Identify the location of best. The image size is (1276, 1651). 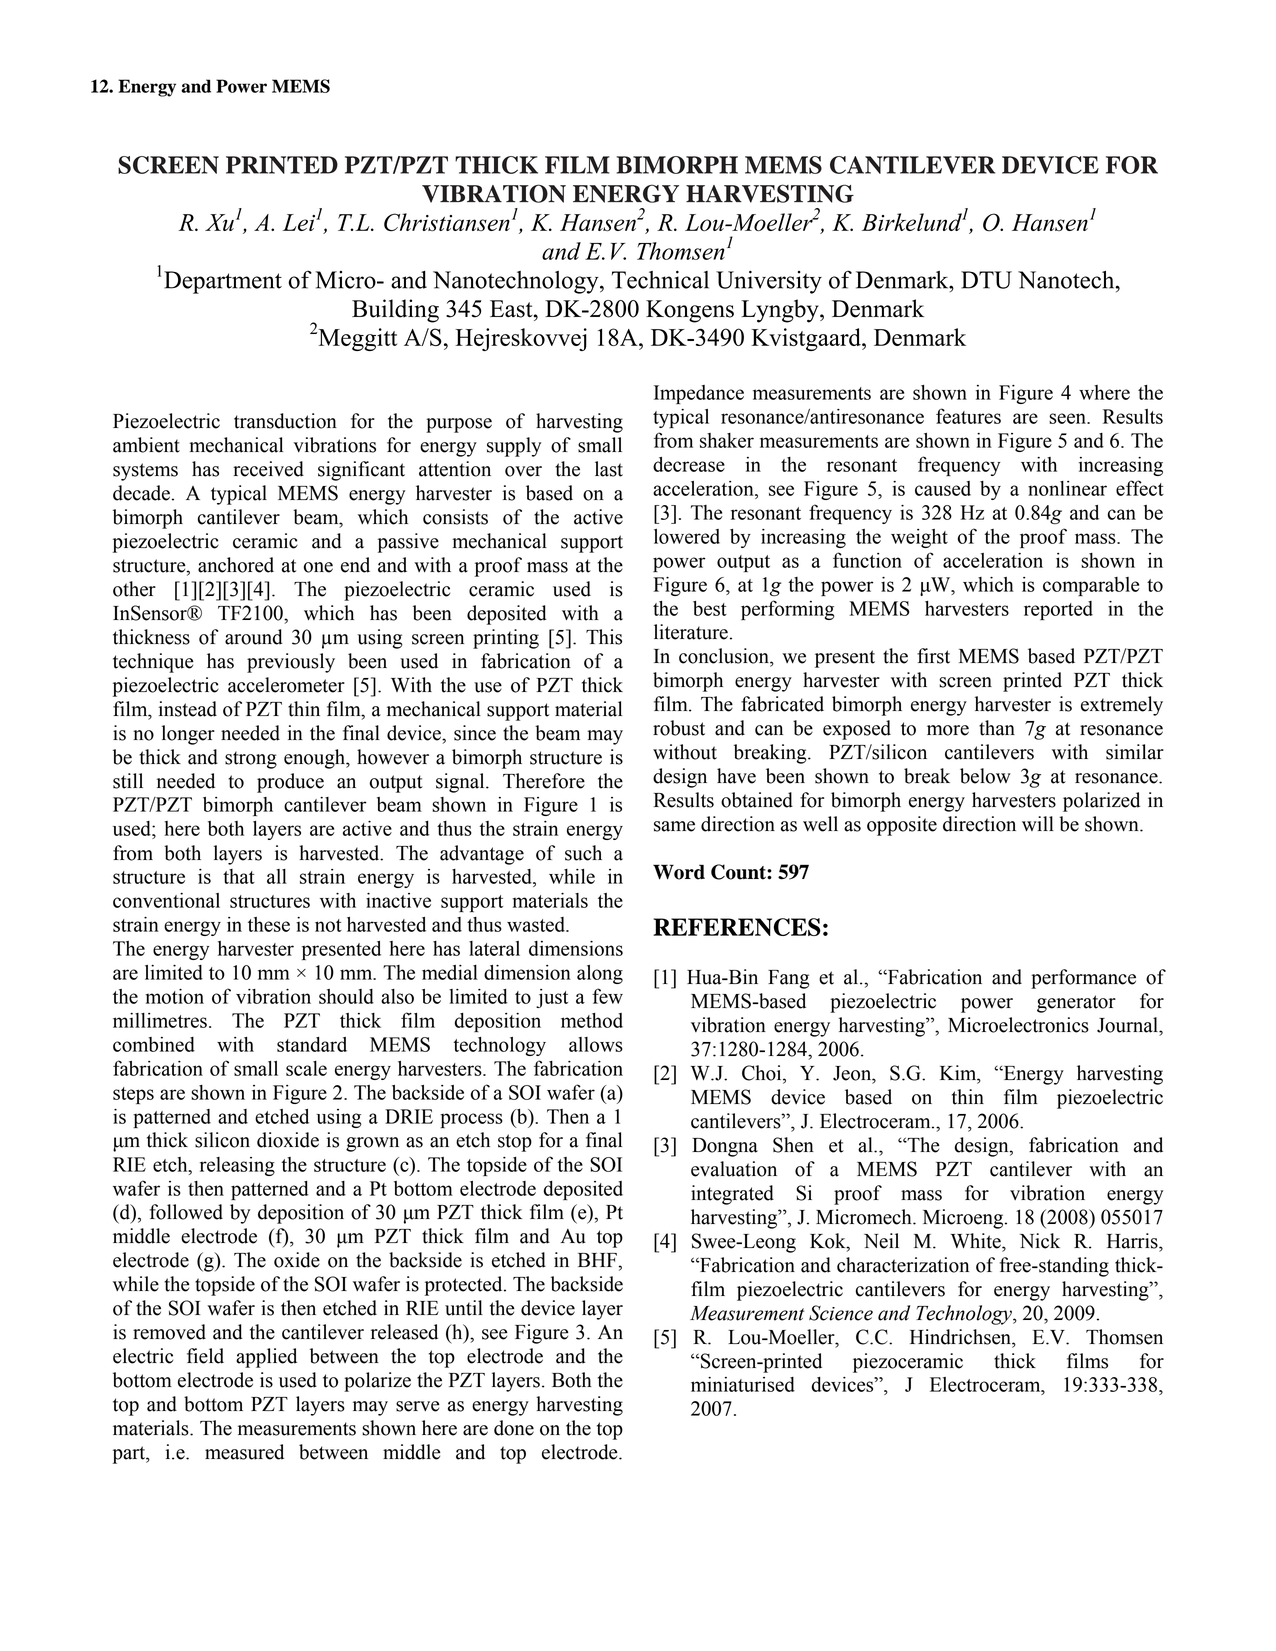
(710, 608).
